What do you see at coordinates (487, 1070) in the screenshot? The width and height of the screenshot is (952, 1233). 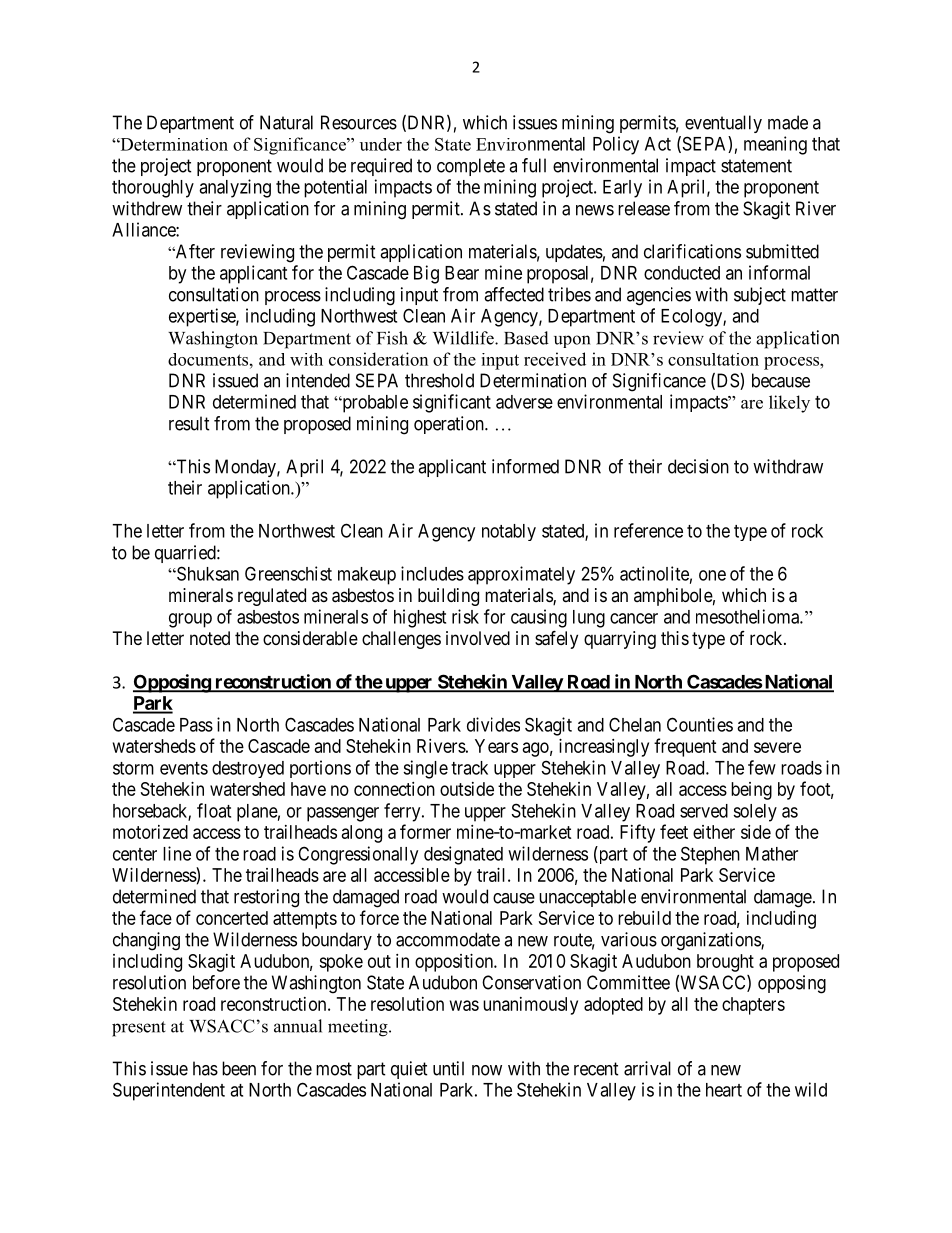 I see `now` at bounding box center [487, 1070].
